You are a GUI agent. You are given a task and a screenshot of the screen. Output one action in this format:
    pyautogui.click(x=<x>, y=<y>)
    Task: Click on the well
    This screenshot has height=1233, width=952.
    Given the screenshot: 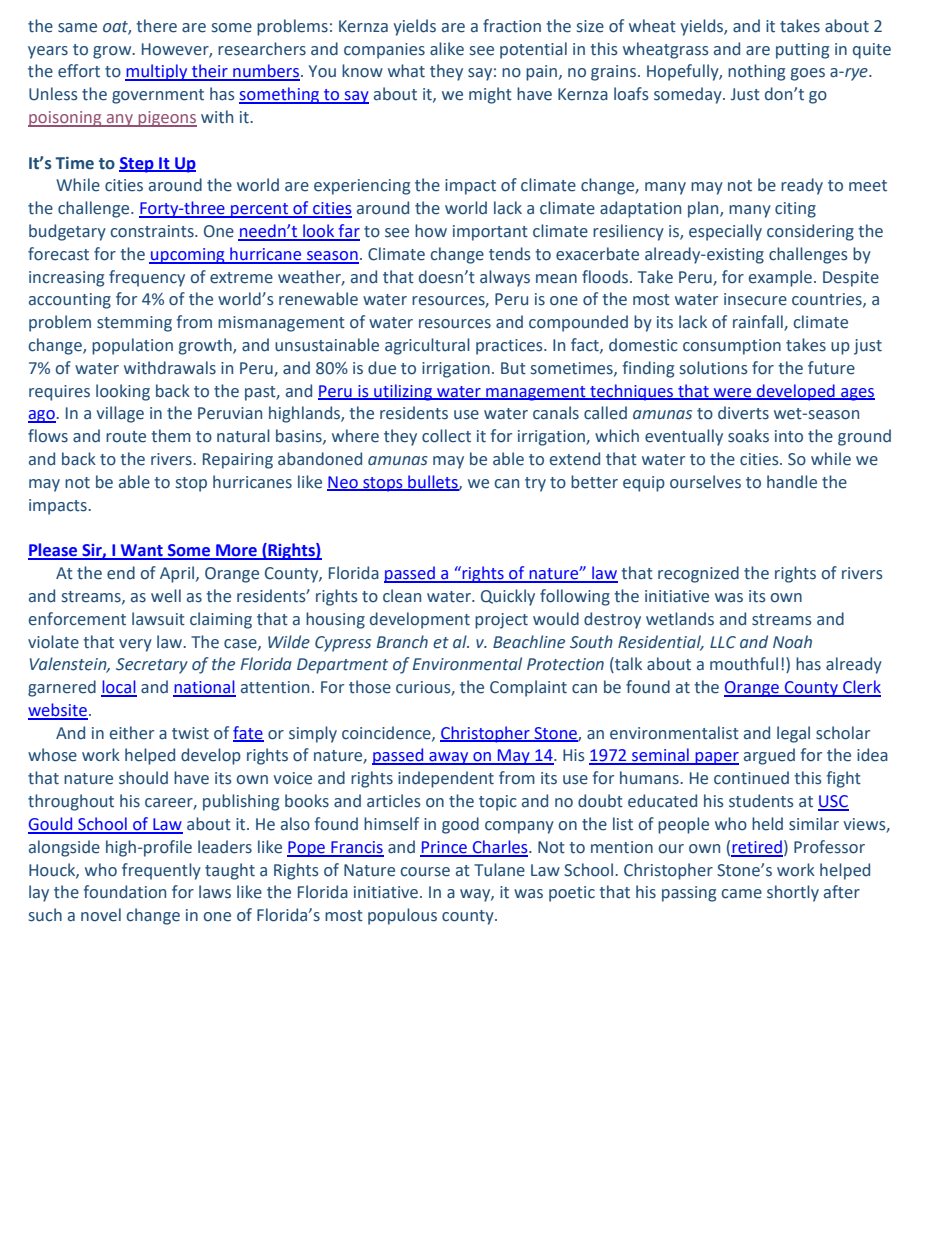 What is the action you would take?
    pyautogui.click(x=166, y=596)
